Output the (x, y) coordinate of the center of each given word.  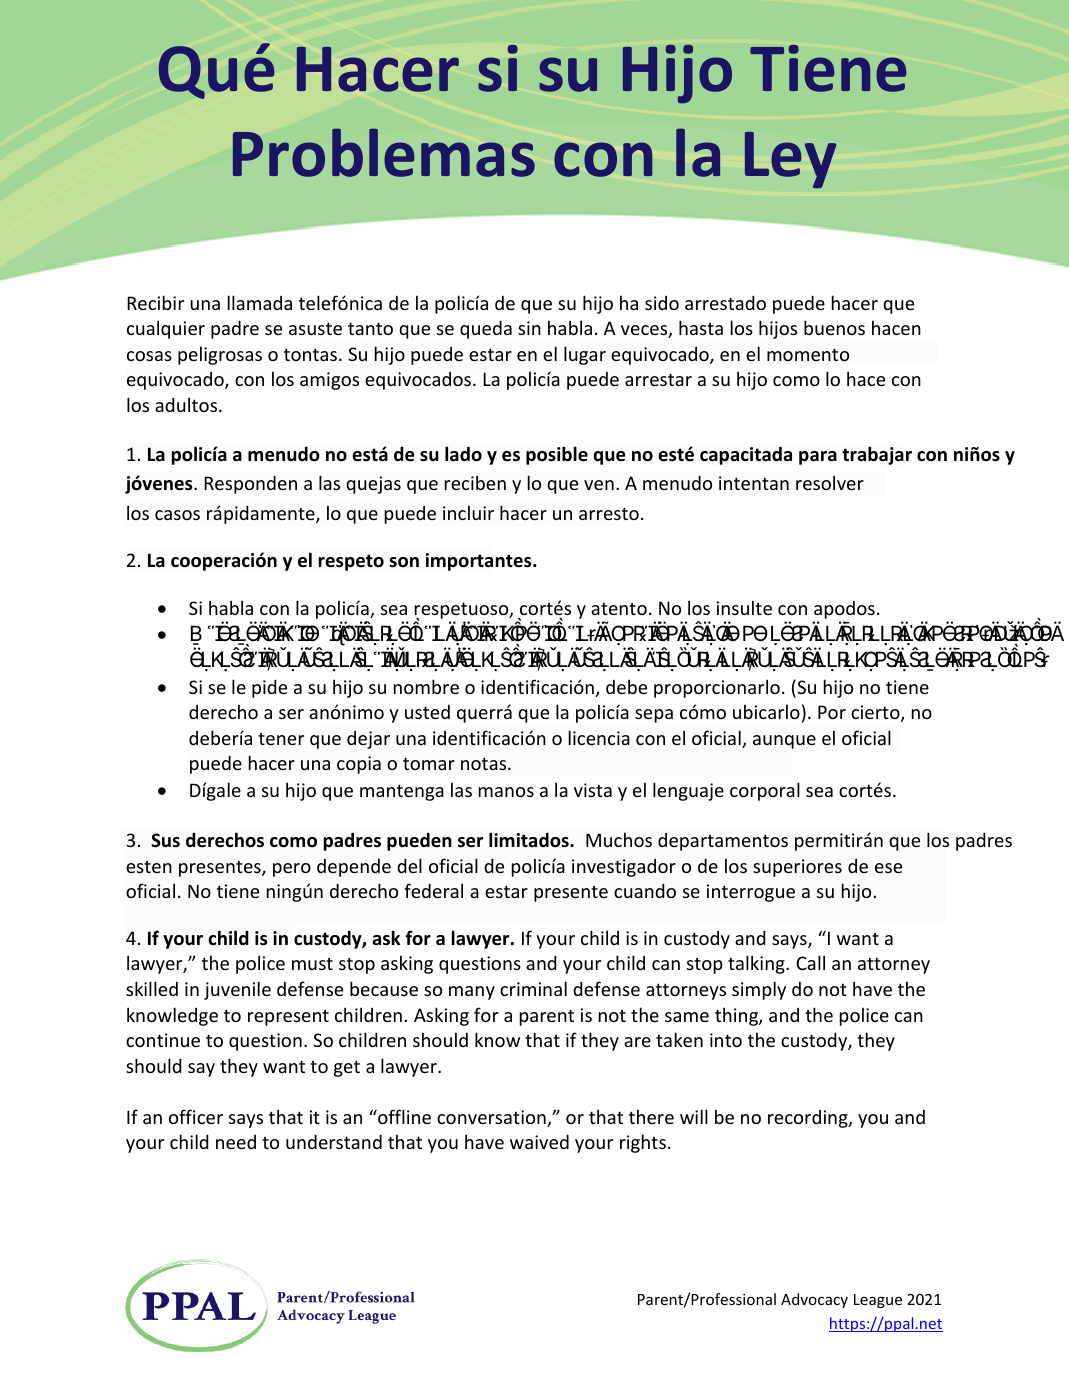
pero (292, 870)
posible (557, 455)
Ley (790, 160)
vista (593, 790)
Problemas (384, 152)
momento (808, 354)
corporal (765, 791)
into (726, 1040)
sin (529, 328)
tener (281, 739)
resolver (830, 482)
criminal (533, 988)
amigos (329, 381)
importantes (480, 562)
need (236, 1142)
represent (288, 1018)
